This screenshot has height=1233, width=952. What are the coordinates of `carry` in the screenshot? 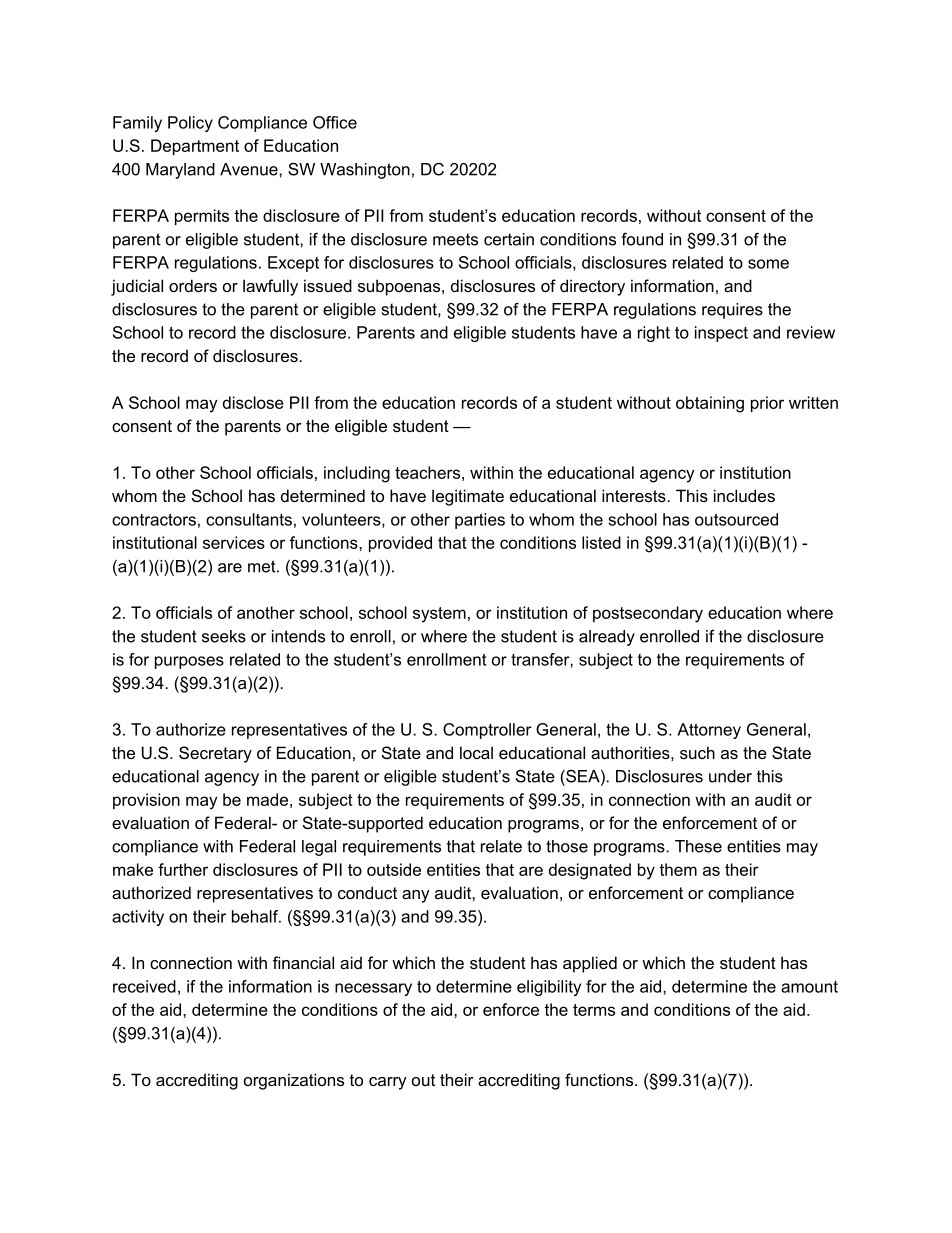 It's located at (388, 1083).
